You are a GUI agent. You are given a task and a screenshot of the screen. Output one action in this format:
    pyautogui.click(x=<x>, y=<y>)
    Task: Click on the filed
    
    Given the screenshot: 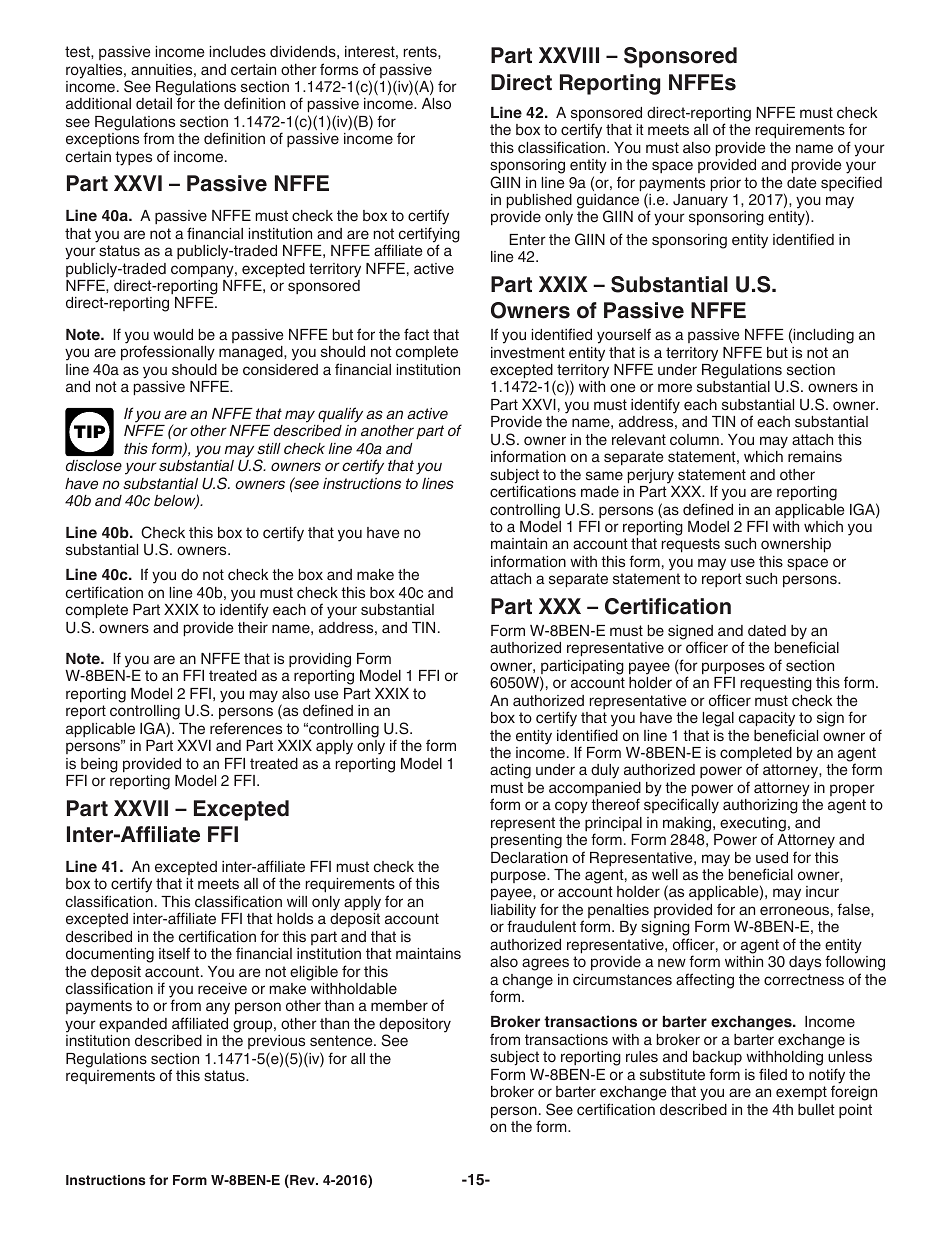 What is the action you would take?
    pyautogui.click(x=773, y=1074)
